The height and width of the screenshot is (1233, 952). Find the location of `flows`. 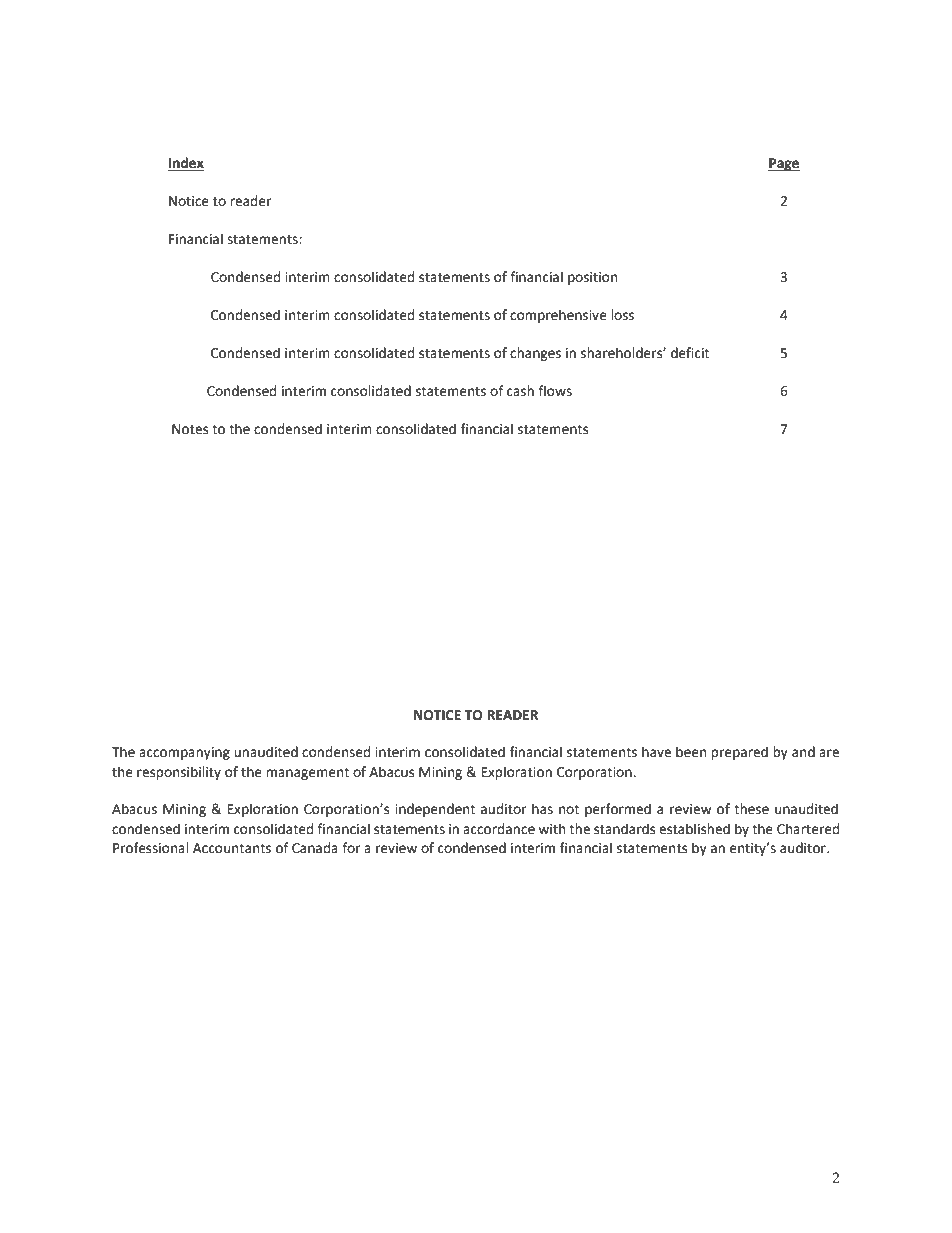

flows is located at coordinates (555, 391).
